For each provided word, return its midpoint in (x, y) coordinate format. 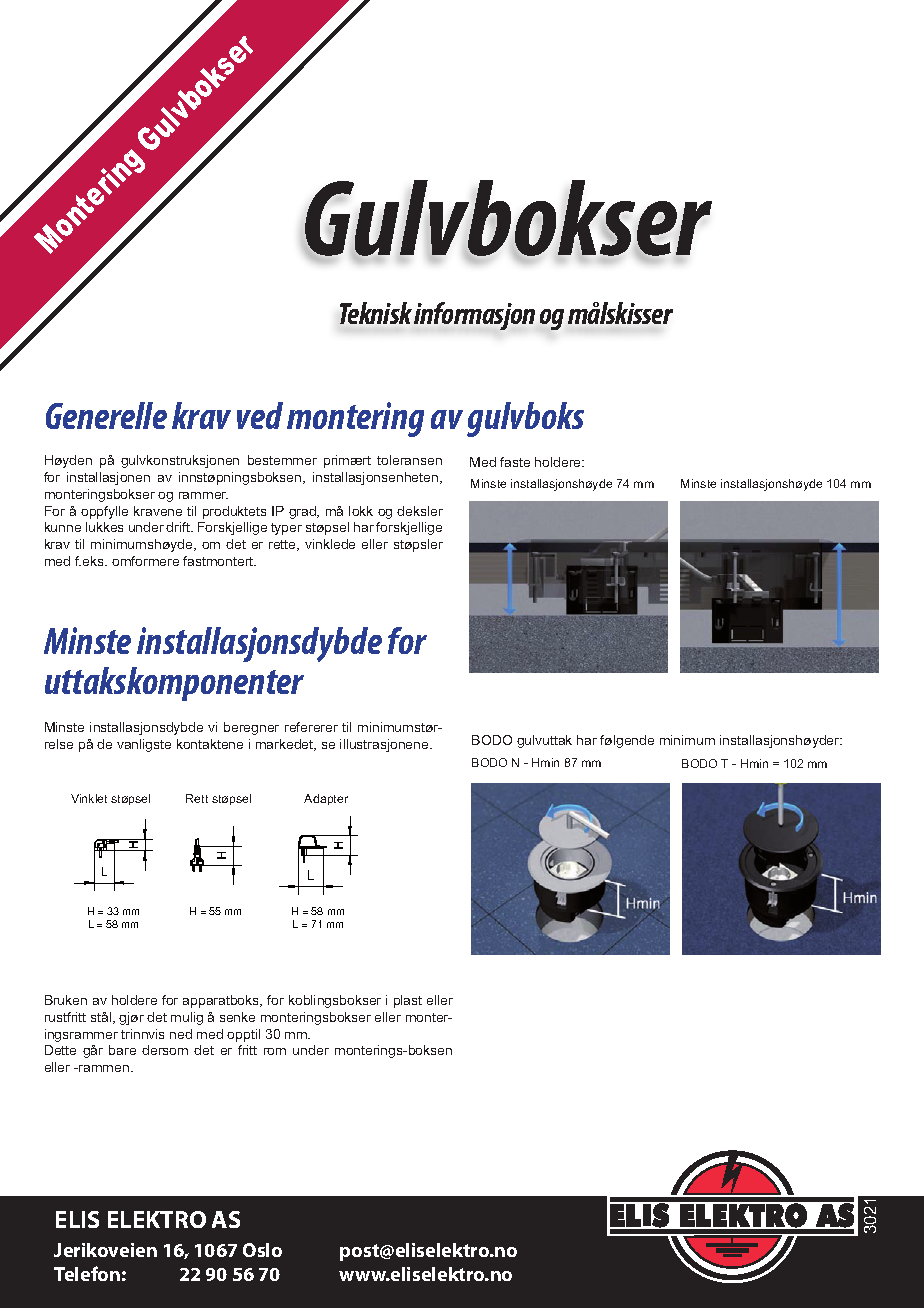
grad (303, 512)
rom (275, 1051)
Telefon (87, 1273)
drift (179, 527)
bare (122, 1050)
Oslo (262, 1250)
